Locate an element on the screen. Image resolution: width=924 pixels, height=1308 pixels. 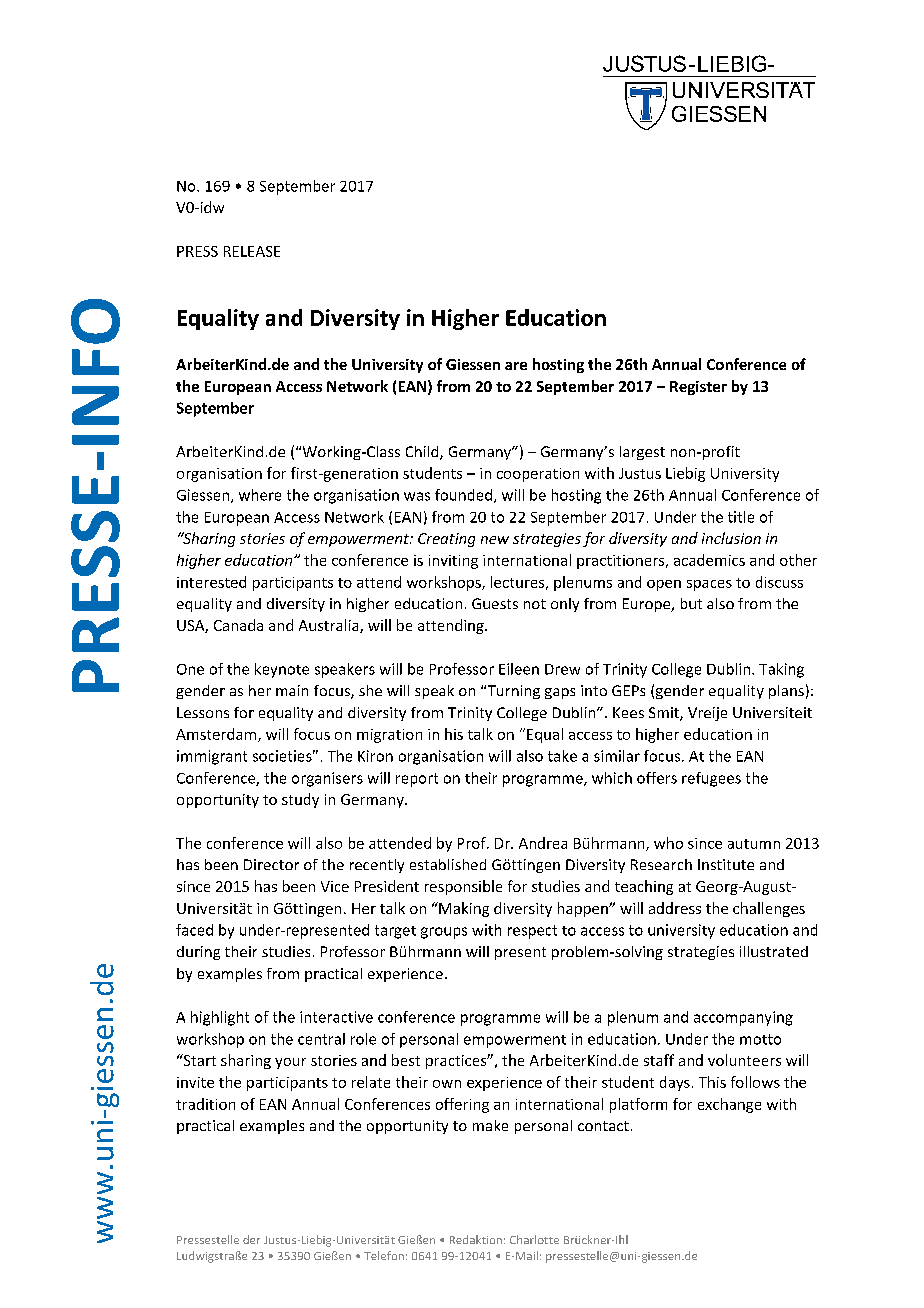
refugees is located at coordinates (711, 779).
